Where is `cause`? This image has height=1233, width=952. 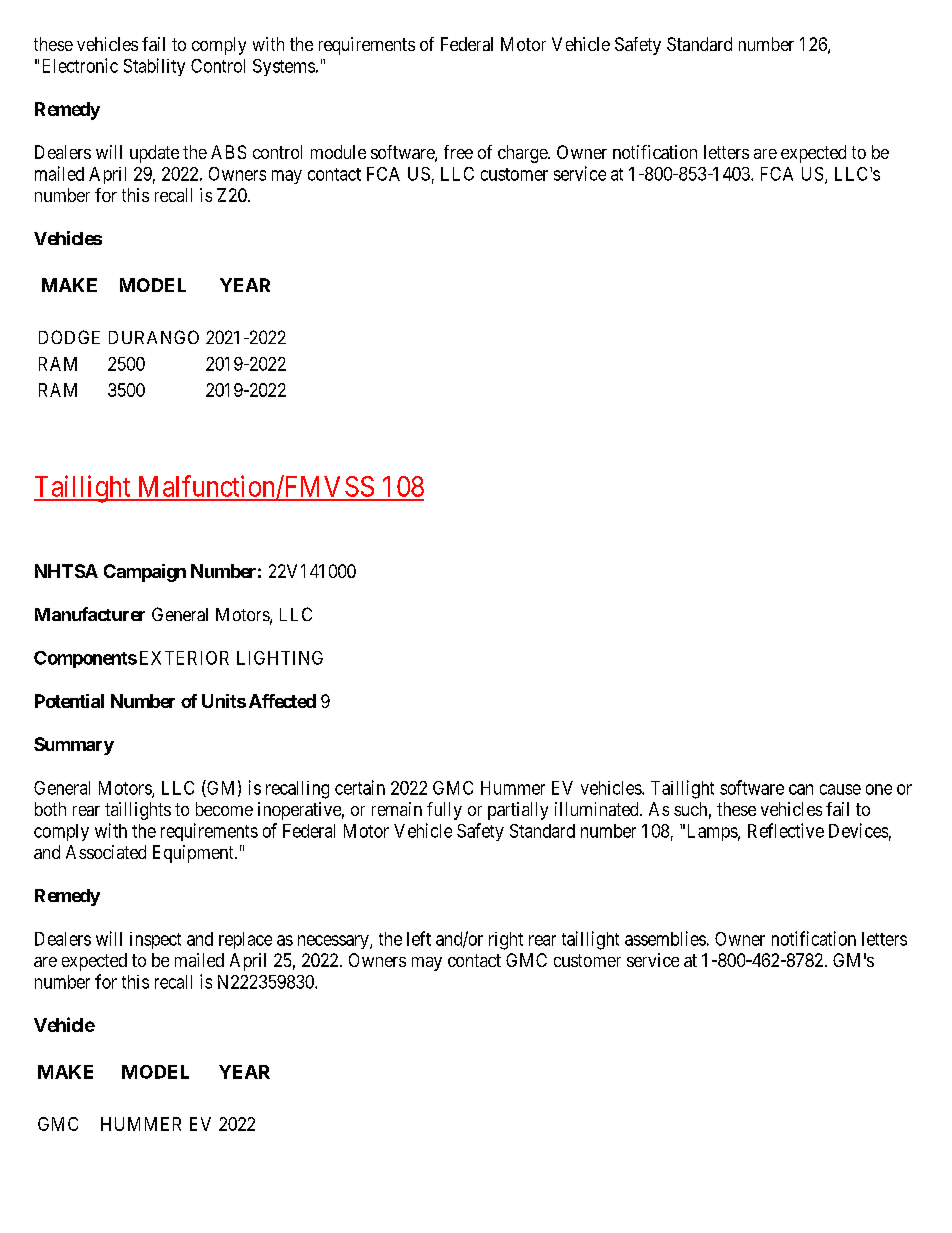
cause is located at coordinates (840, 789).
